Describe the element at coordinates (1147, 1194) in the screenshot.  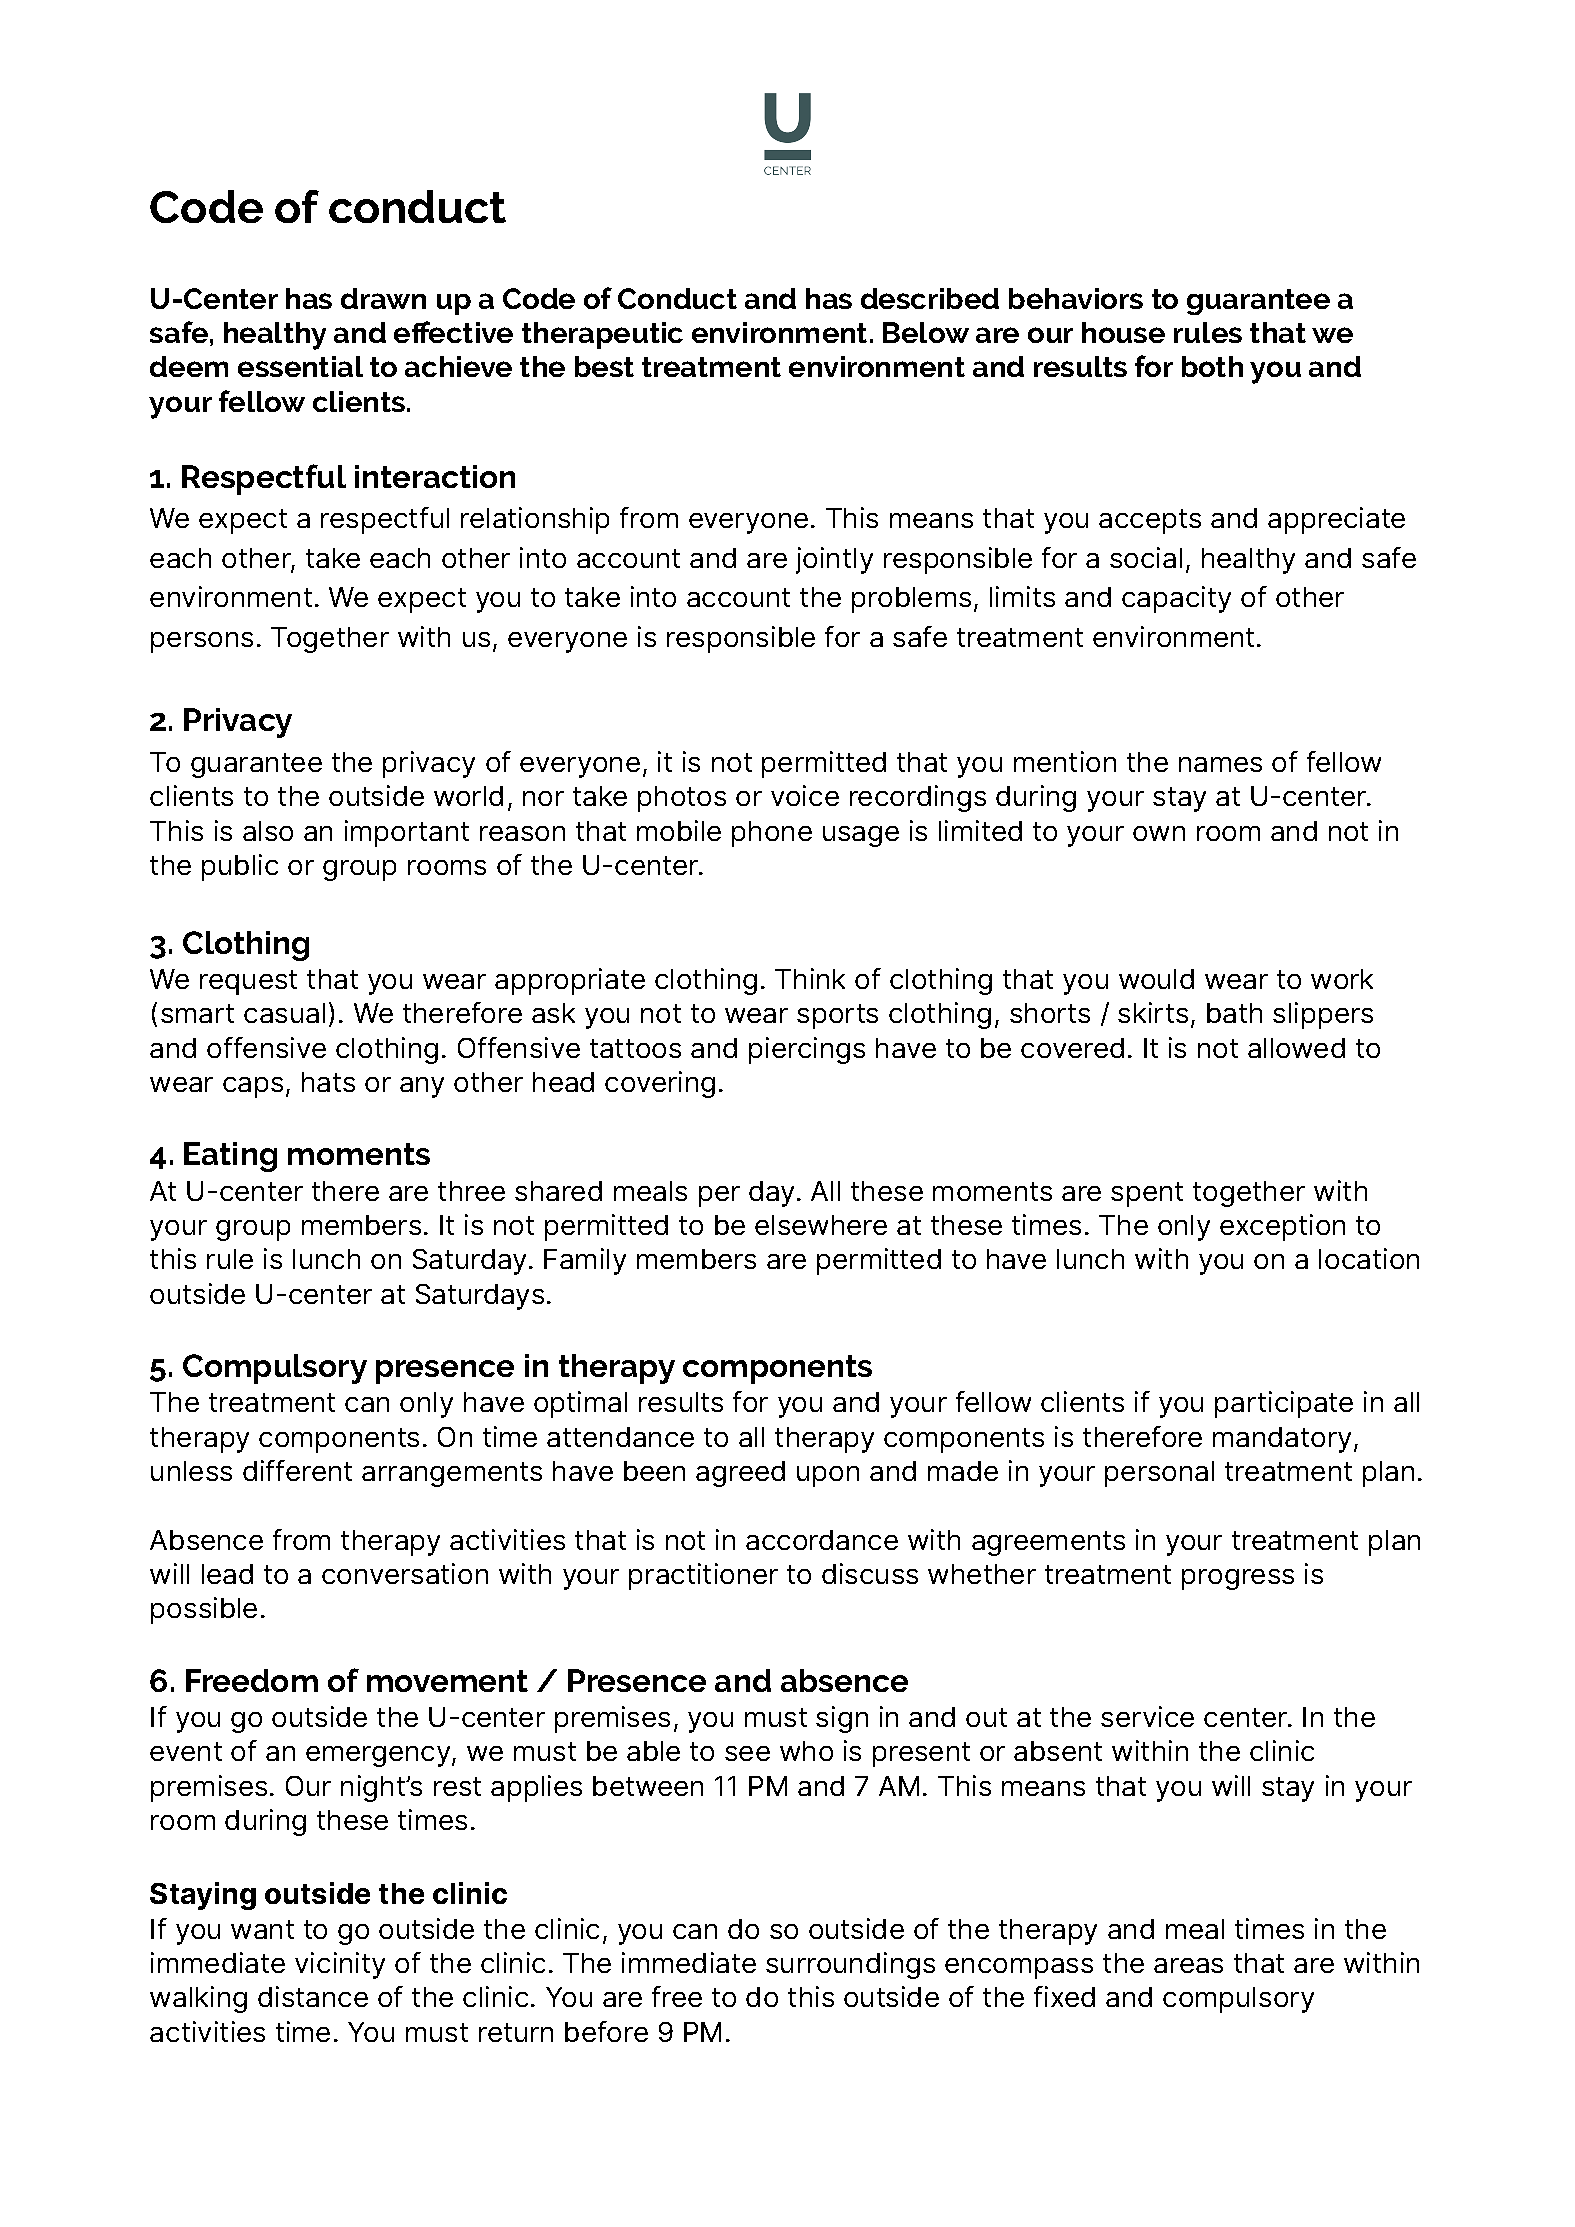
I see `spent` at that location.
